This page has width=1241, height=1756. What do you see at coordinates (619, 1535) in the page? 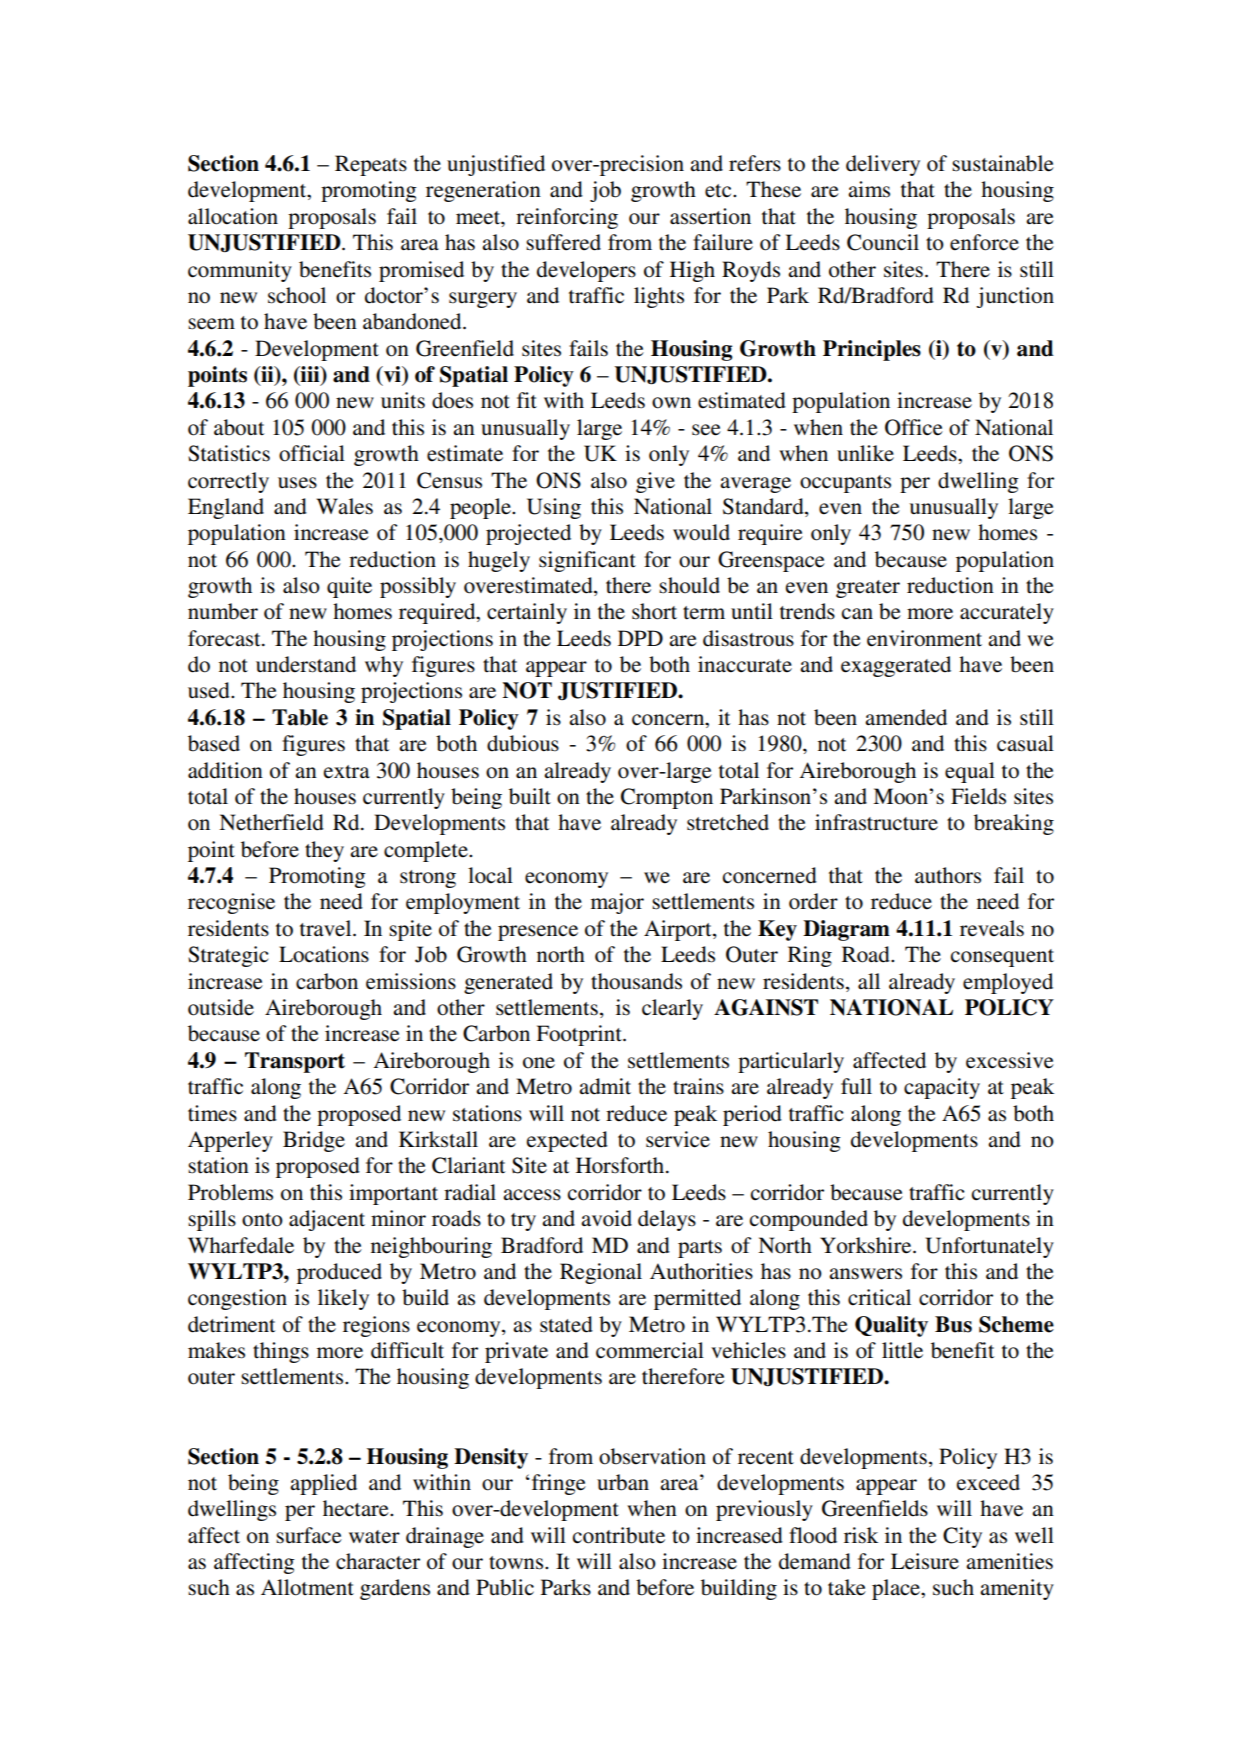
I see `contribute` at bounding box center [619, 1535].
